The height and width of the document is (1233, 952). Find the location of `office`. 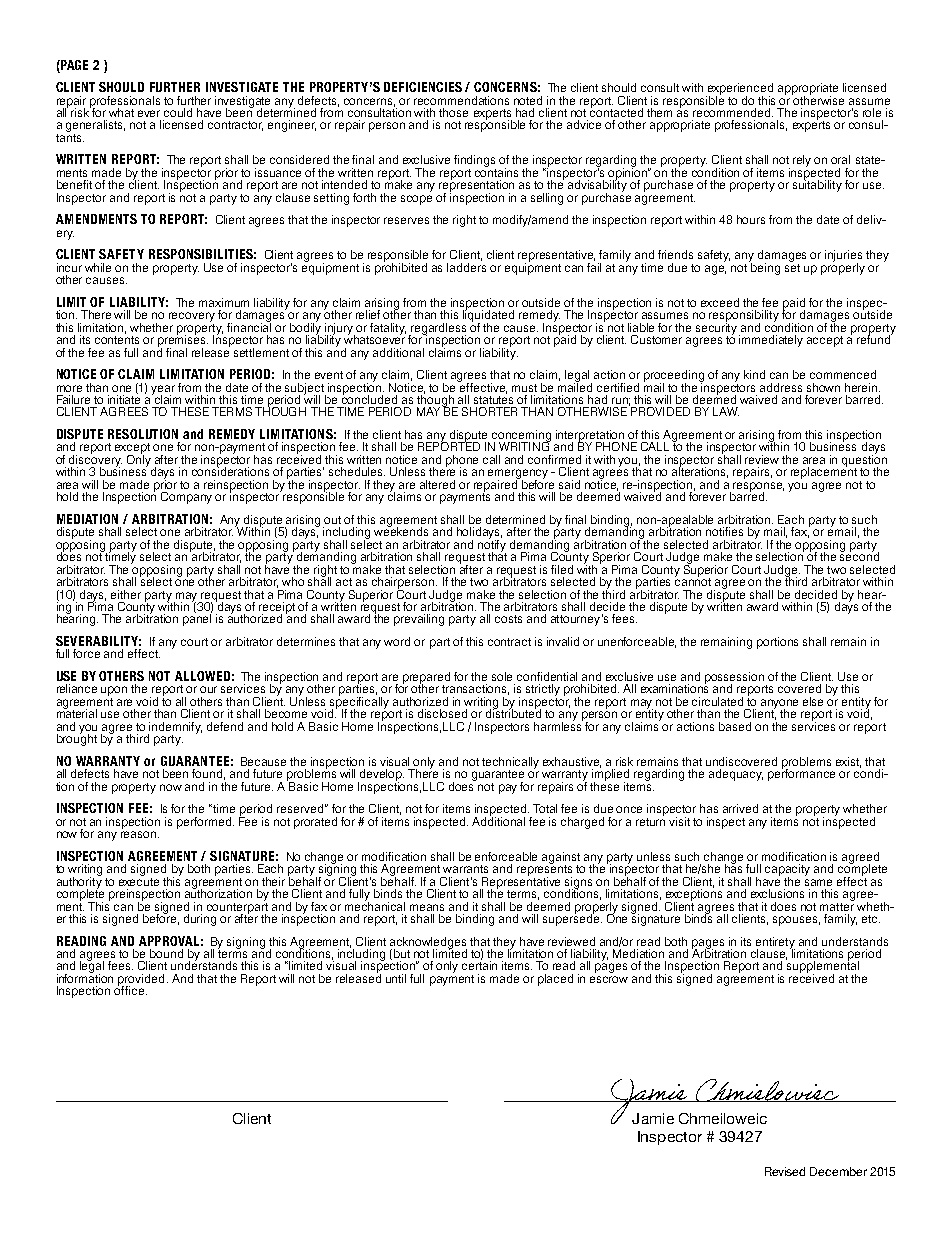

office is located at coordinates (130, 989).
